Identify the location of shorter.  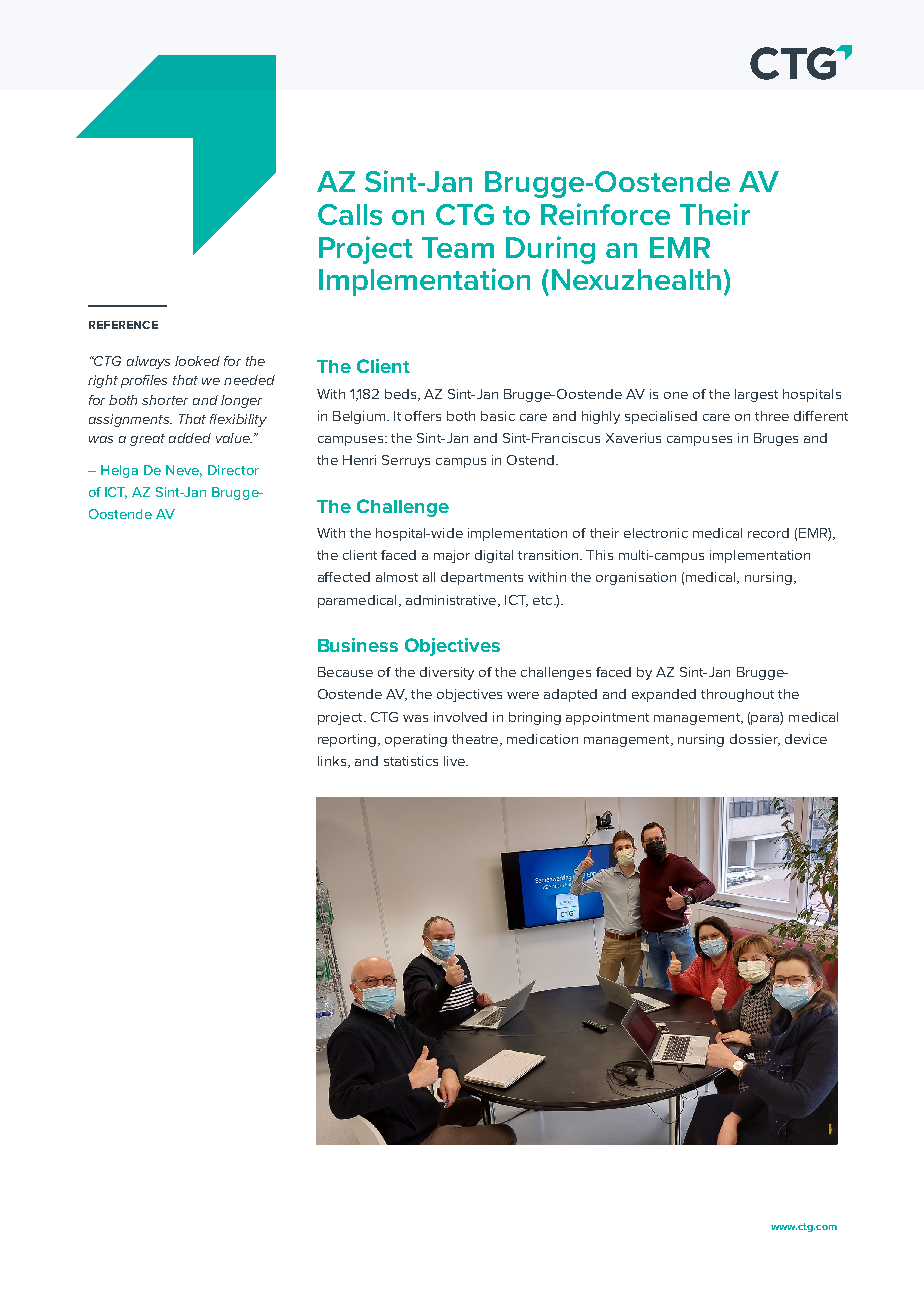
(165, 400).
